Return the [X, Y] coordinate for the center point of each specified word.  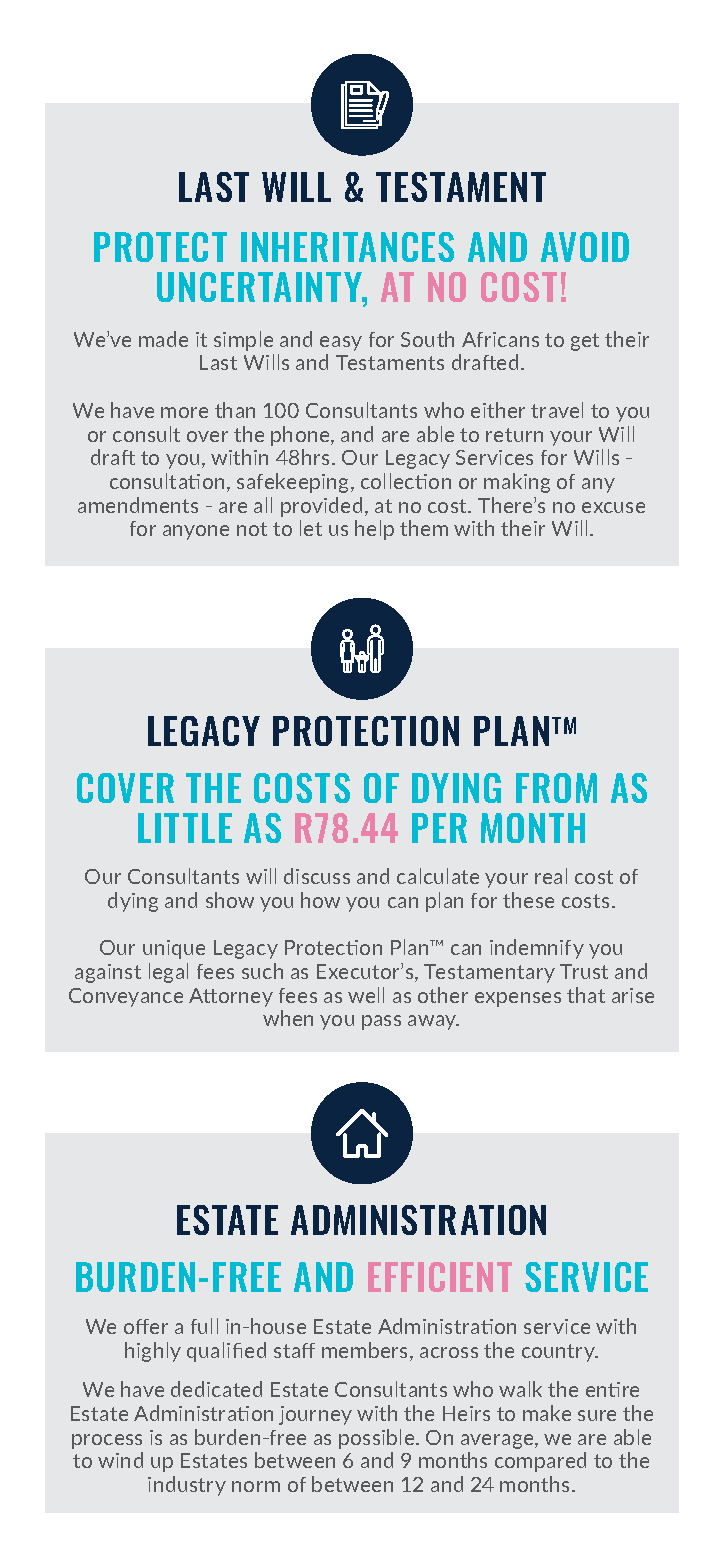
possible [378, 1439]
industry [187, 1486]
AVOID [585, 247]
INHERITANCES [347, 247]
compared [540, 1462]
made [163, 339]
